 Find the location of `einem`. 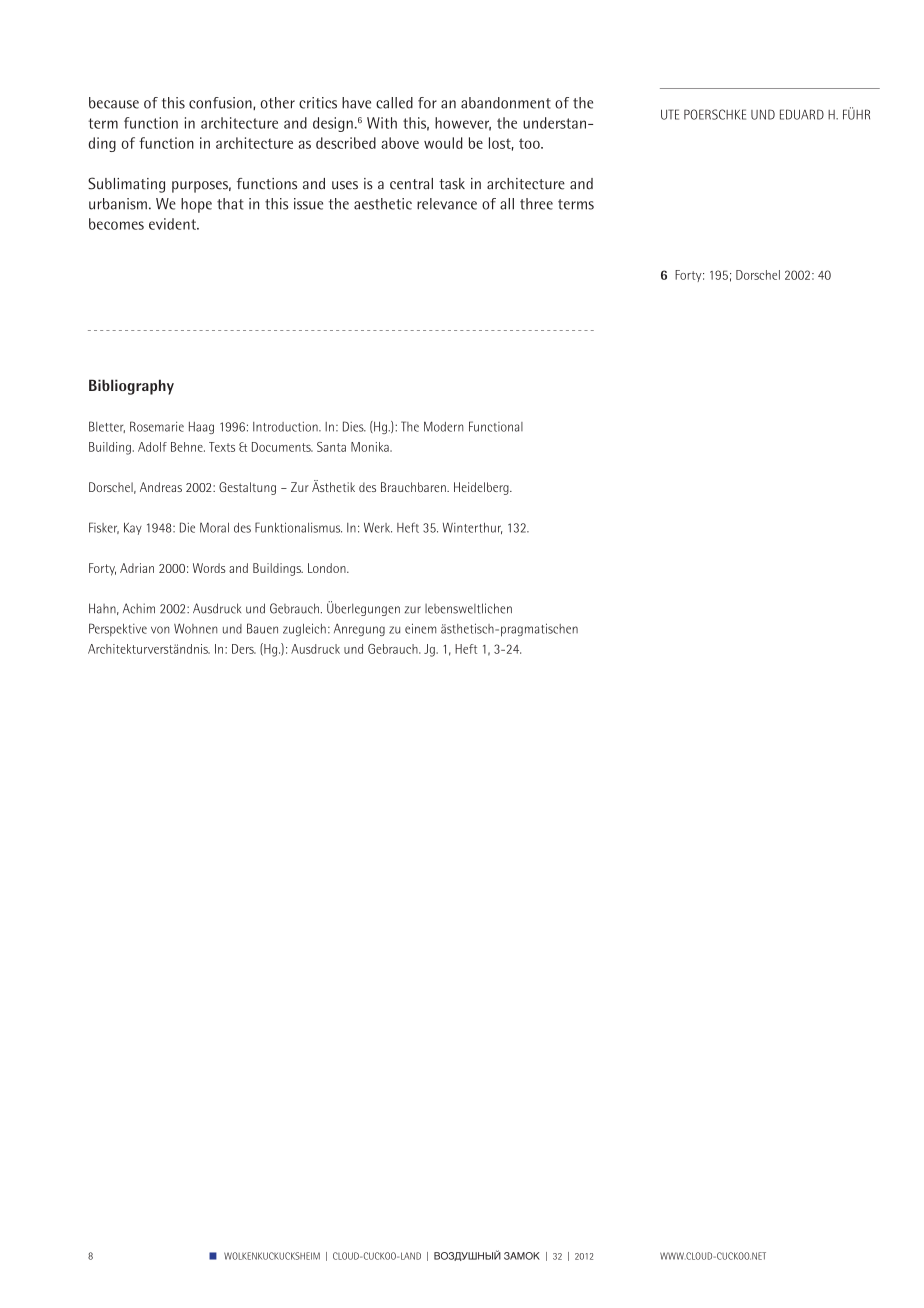

einem is located at coordinates (420, 628).
